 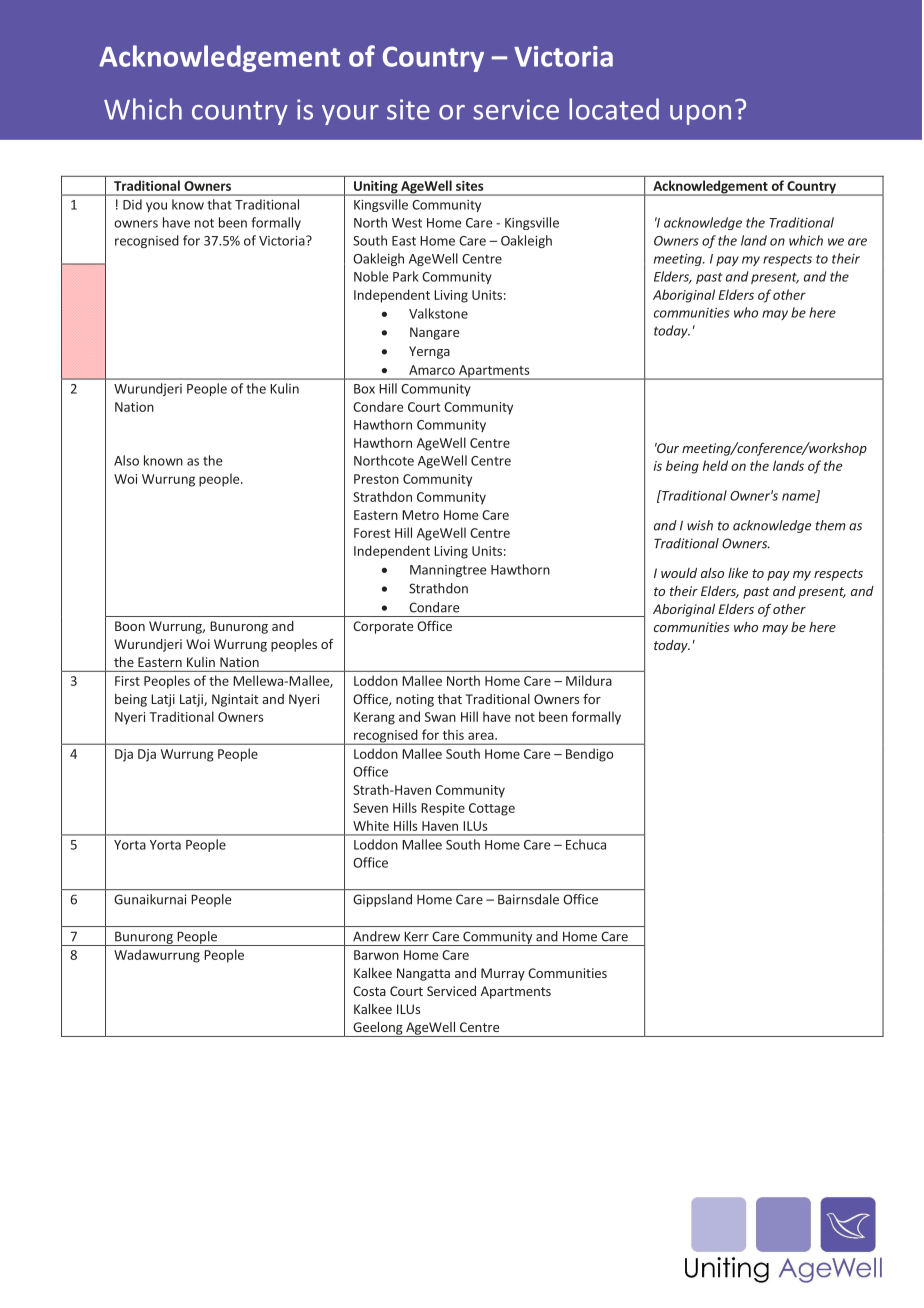 What do you see at coordinates (132, 204) in the page?
I see `Did` at bounding box center [132, 204].
